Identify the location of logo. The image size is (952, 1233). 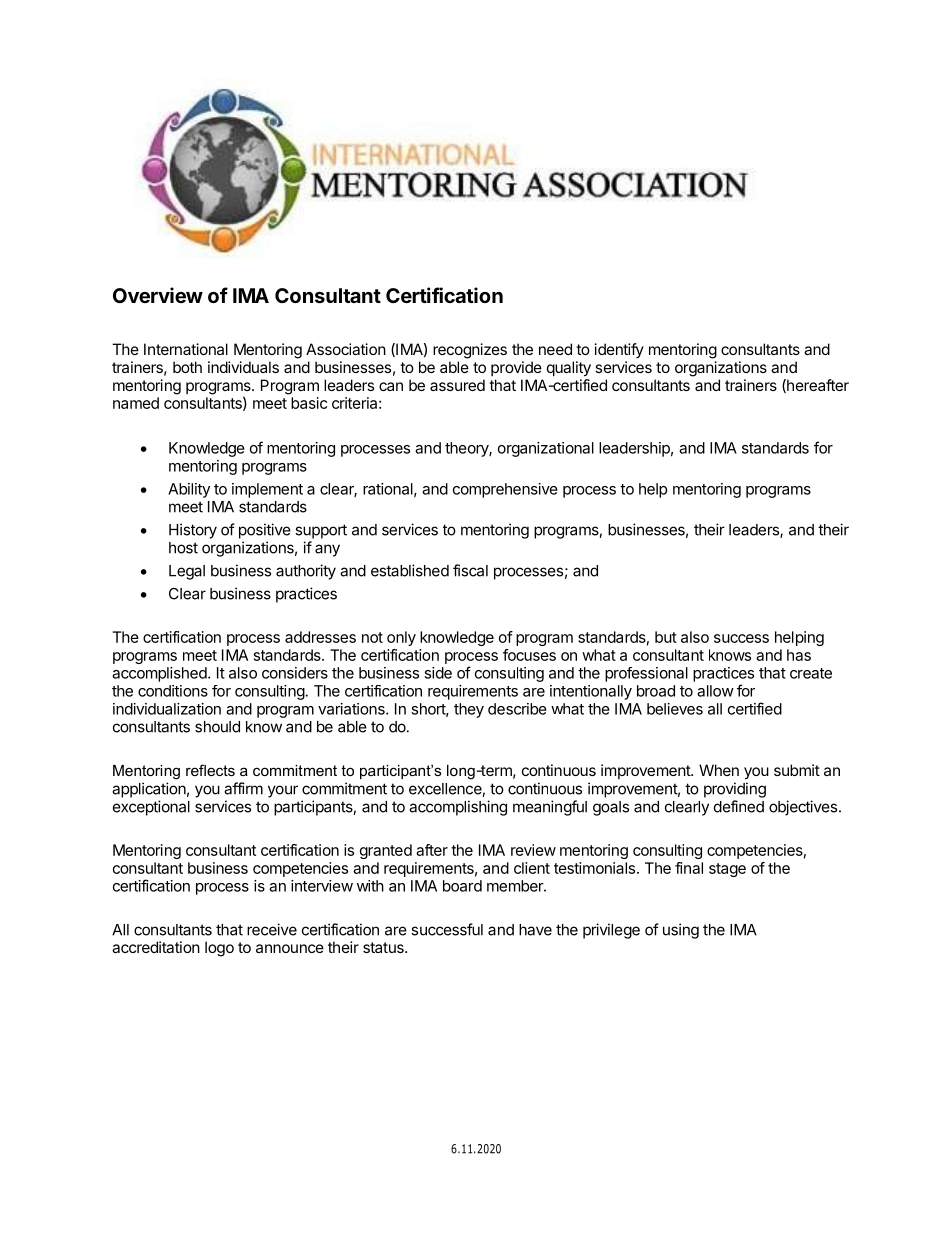
(219, 949).
